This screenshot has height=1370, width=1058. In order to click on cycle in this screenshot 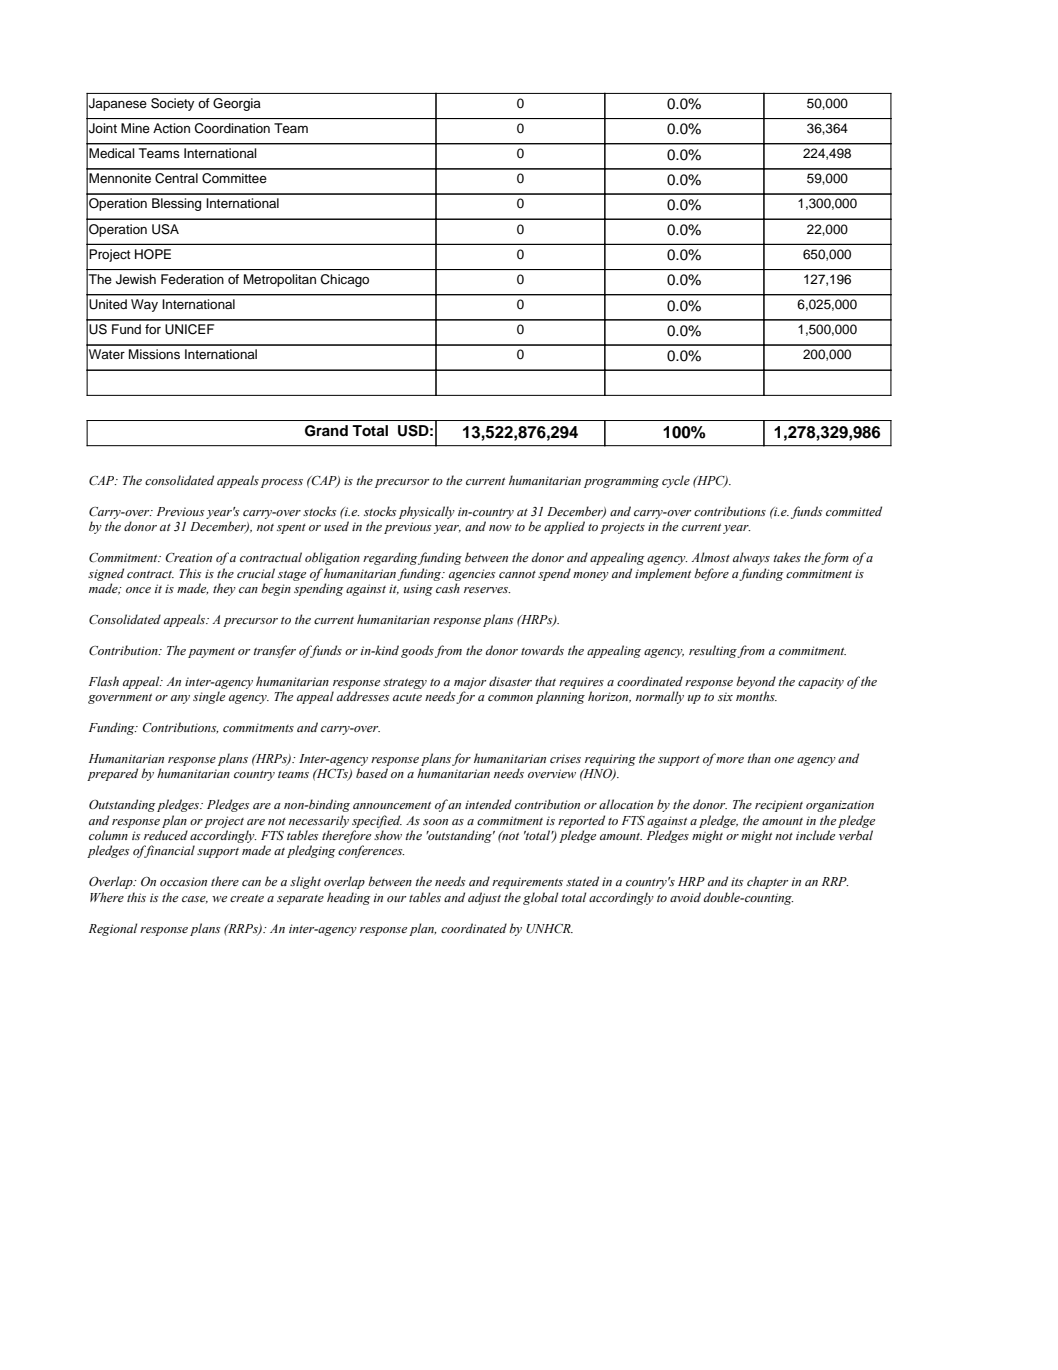, I will do `click(676, 481)`.
